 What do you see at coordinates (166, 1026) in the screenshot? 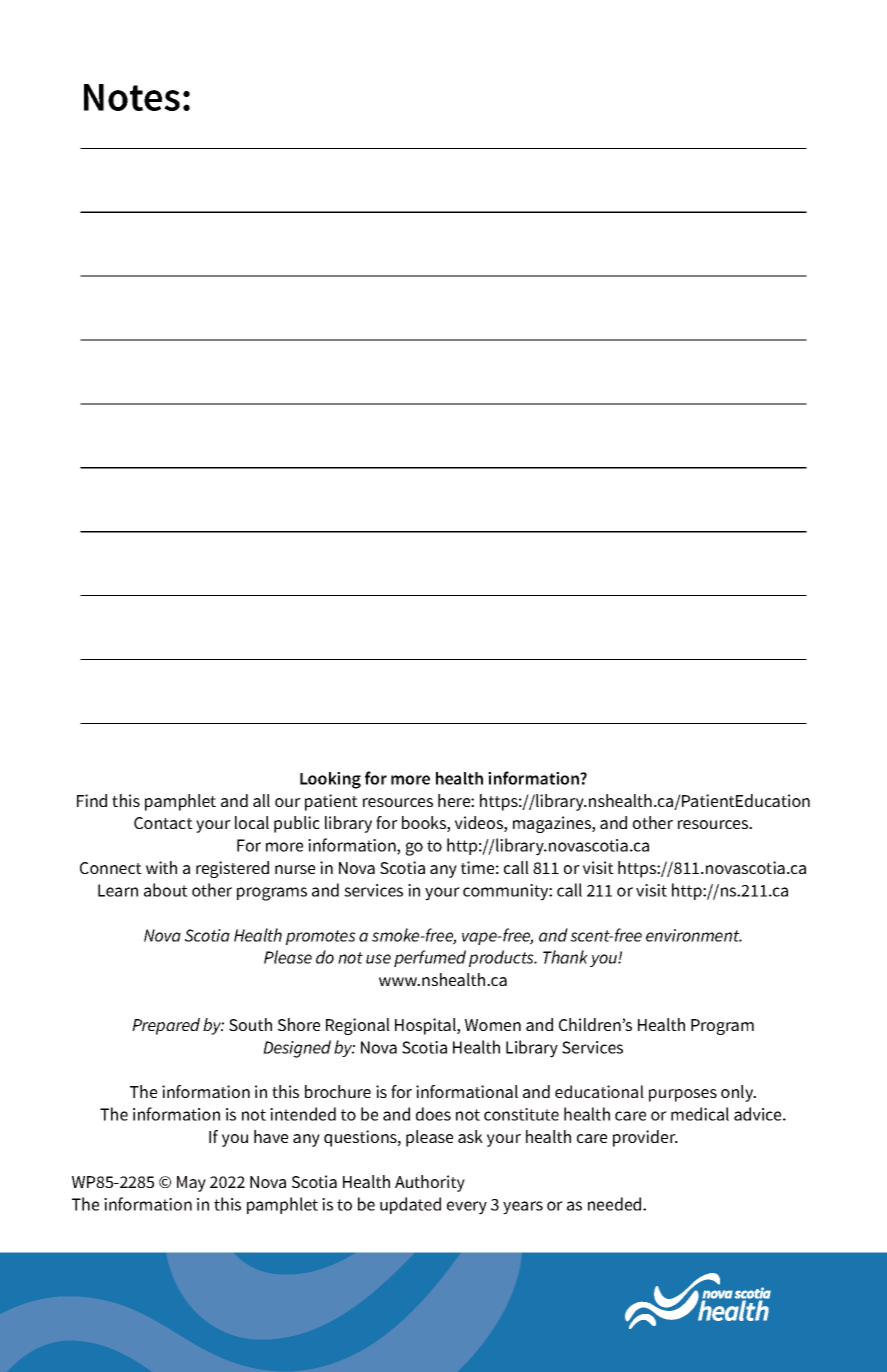
I see `Prepared` at bounding box center [166, 1026].
